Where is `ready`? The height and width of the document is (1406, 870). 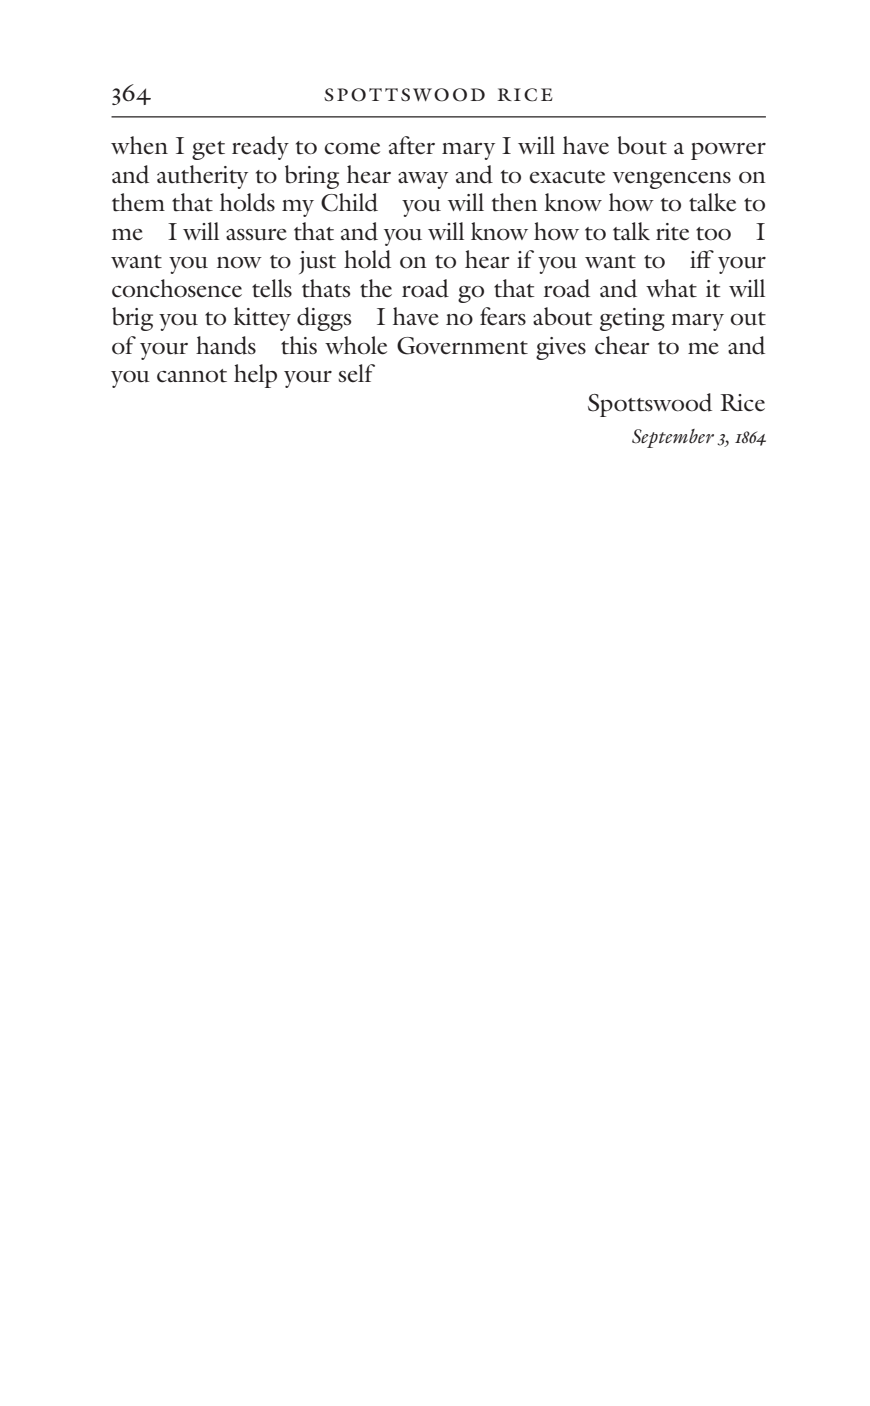 ready is located at coordinates (260, 148).
